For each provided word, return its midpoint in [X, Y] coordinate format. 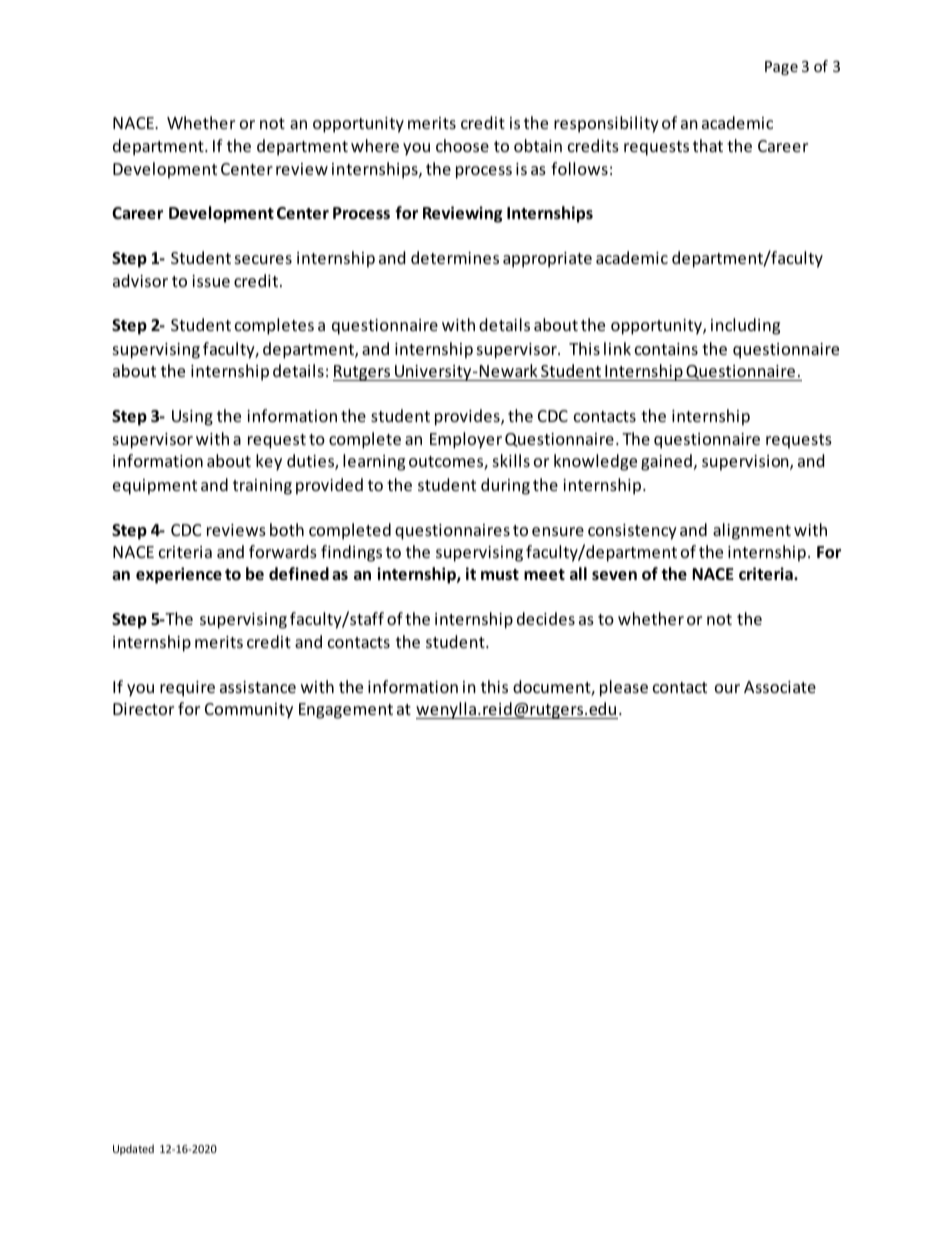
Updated [133, 1149]
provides [468, 417]
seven [614, 576]
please [624, 688]
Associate [780, 687]
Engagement [346, 711]
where [375, 145]
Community [249, 711]
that [708, 145]
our [727, 688]
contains [666, 349]
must [500, 574]
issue [211, 281]
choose [462, 145]
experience [179, 575]
